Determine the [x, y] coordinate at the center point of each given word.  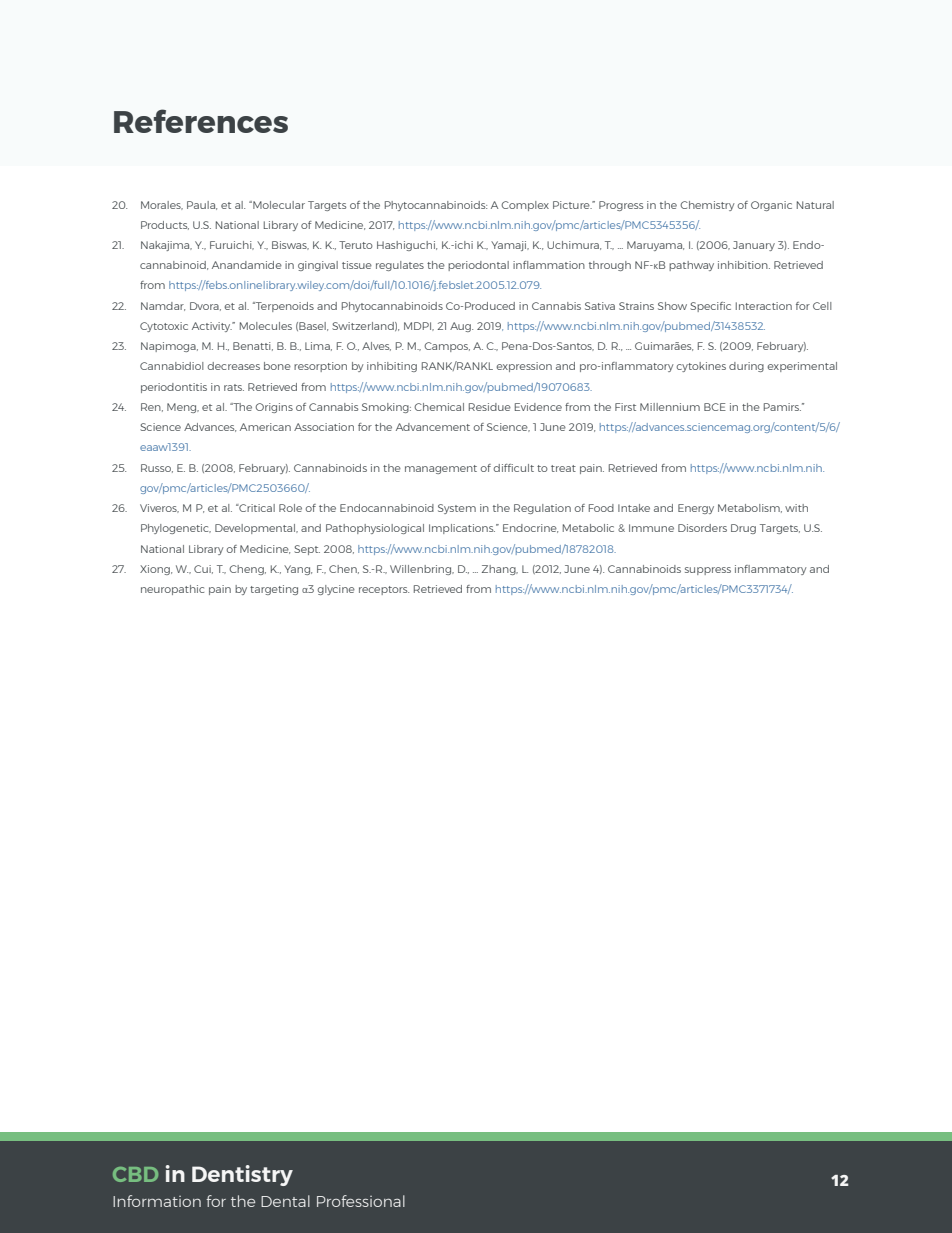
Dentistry [242, 1175]
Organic [771, 206]
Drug [743, 529]
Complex [525, 206]
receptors [384, 590]
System [457, 509]
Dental [285, 1201]
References [201, 121]
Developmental [256, 529]
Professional [361, 1201]
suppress [708, 571]
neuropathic [172, 590]
